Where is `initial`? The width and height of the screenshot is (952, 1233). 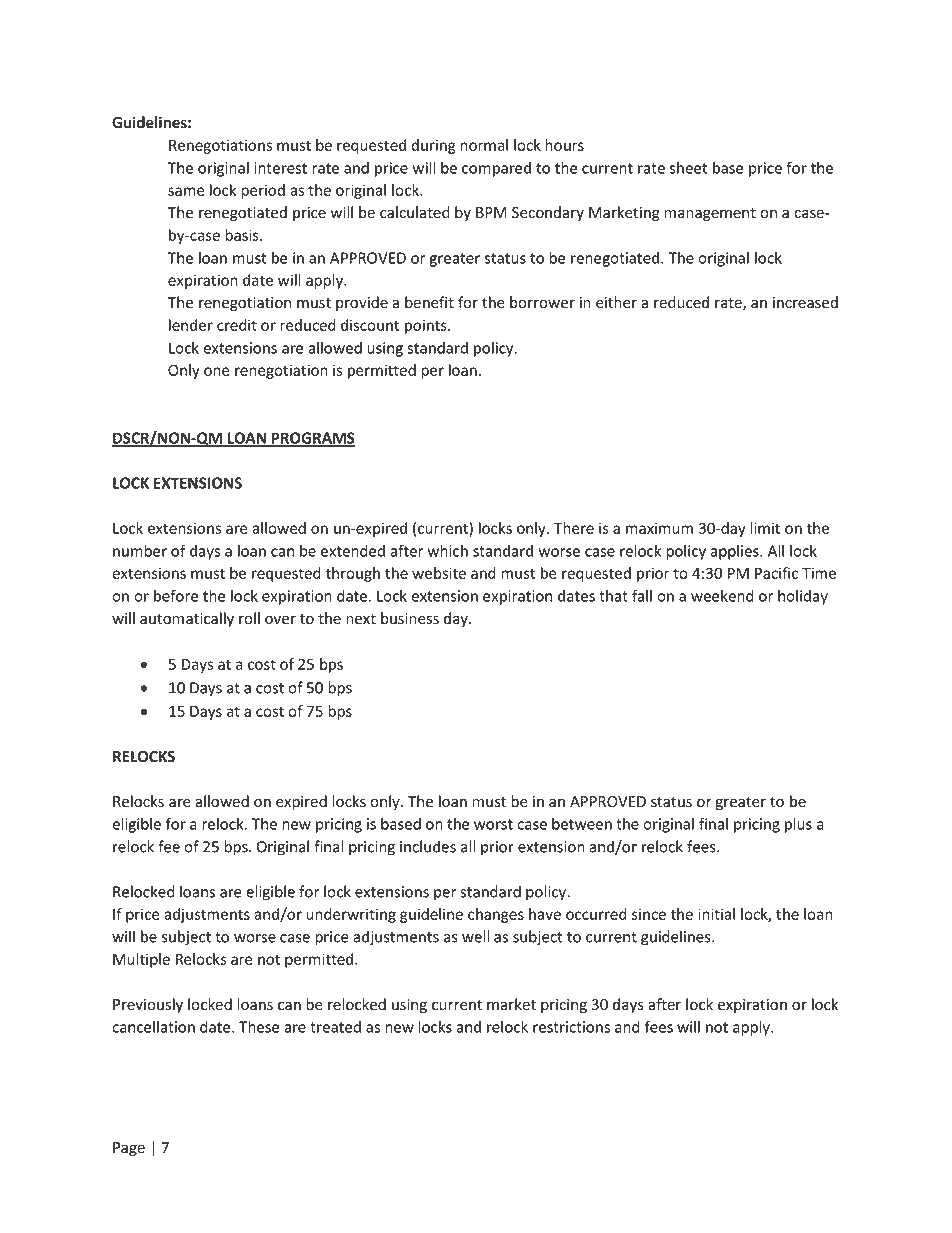 initial is located at coordinates (716, 914).
